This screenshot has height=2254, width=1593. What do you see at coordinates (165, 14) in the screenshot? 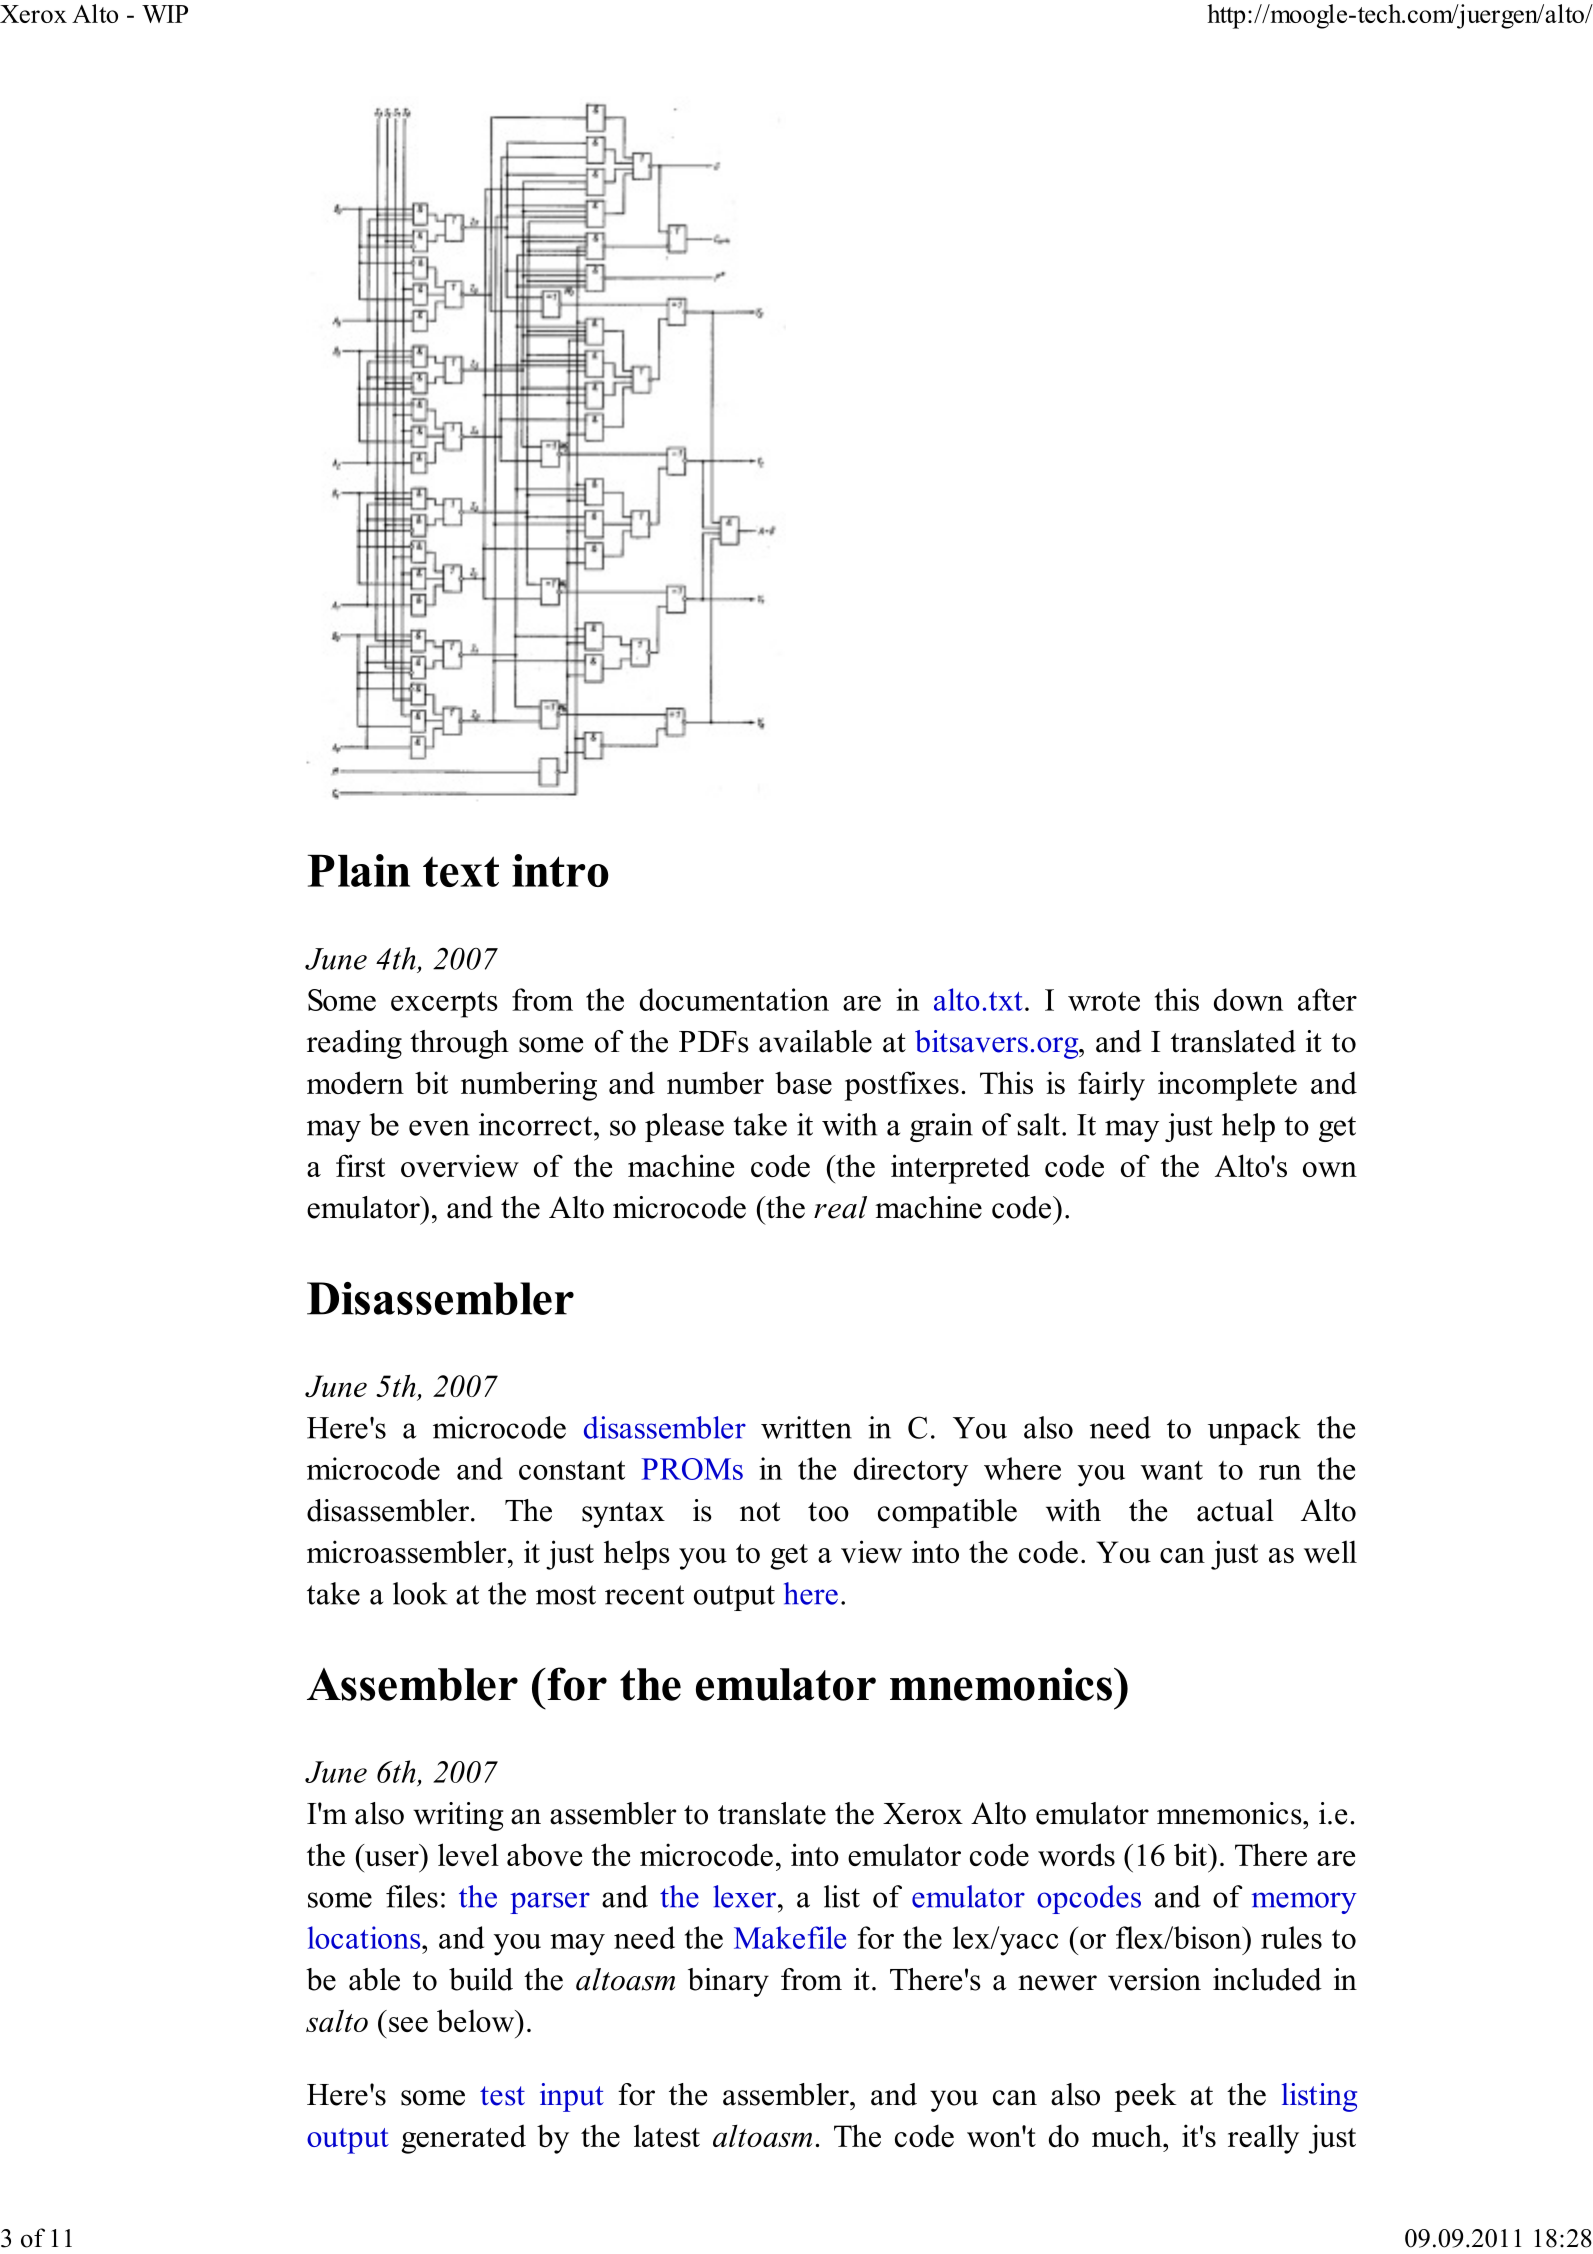
I see `WIP` at bounding box center [165, 14].
